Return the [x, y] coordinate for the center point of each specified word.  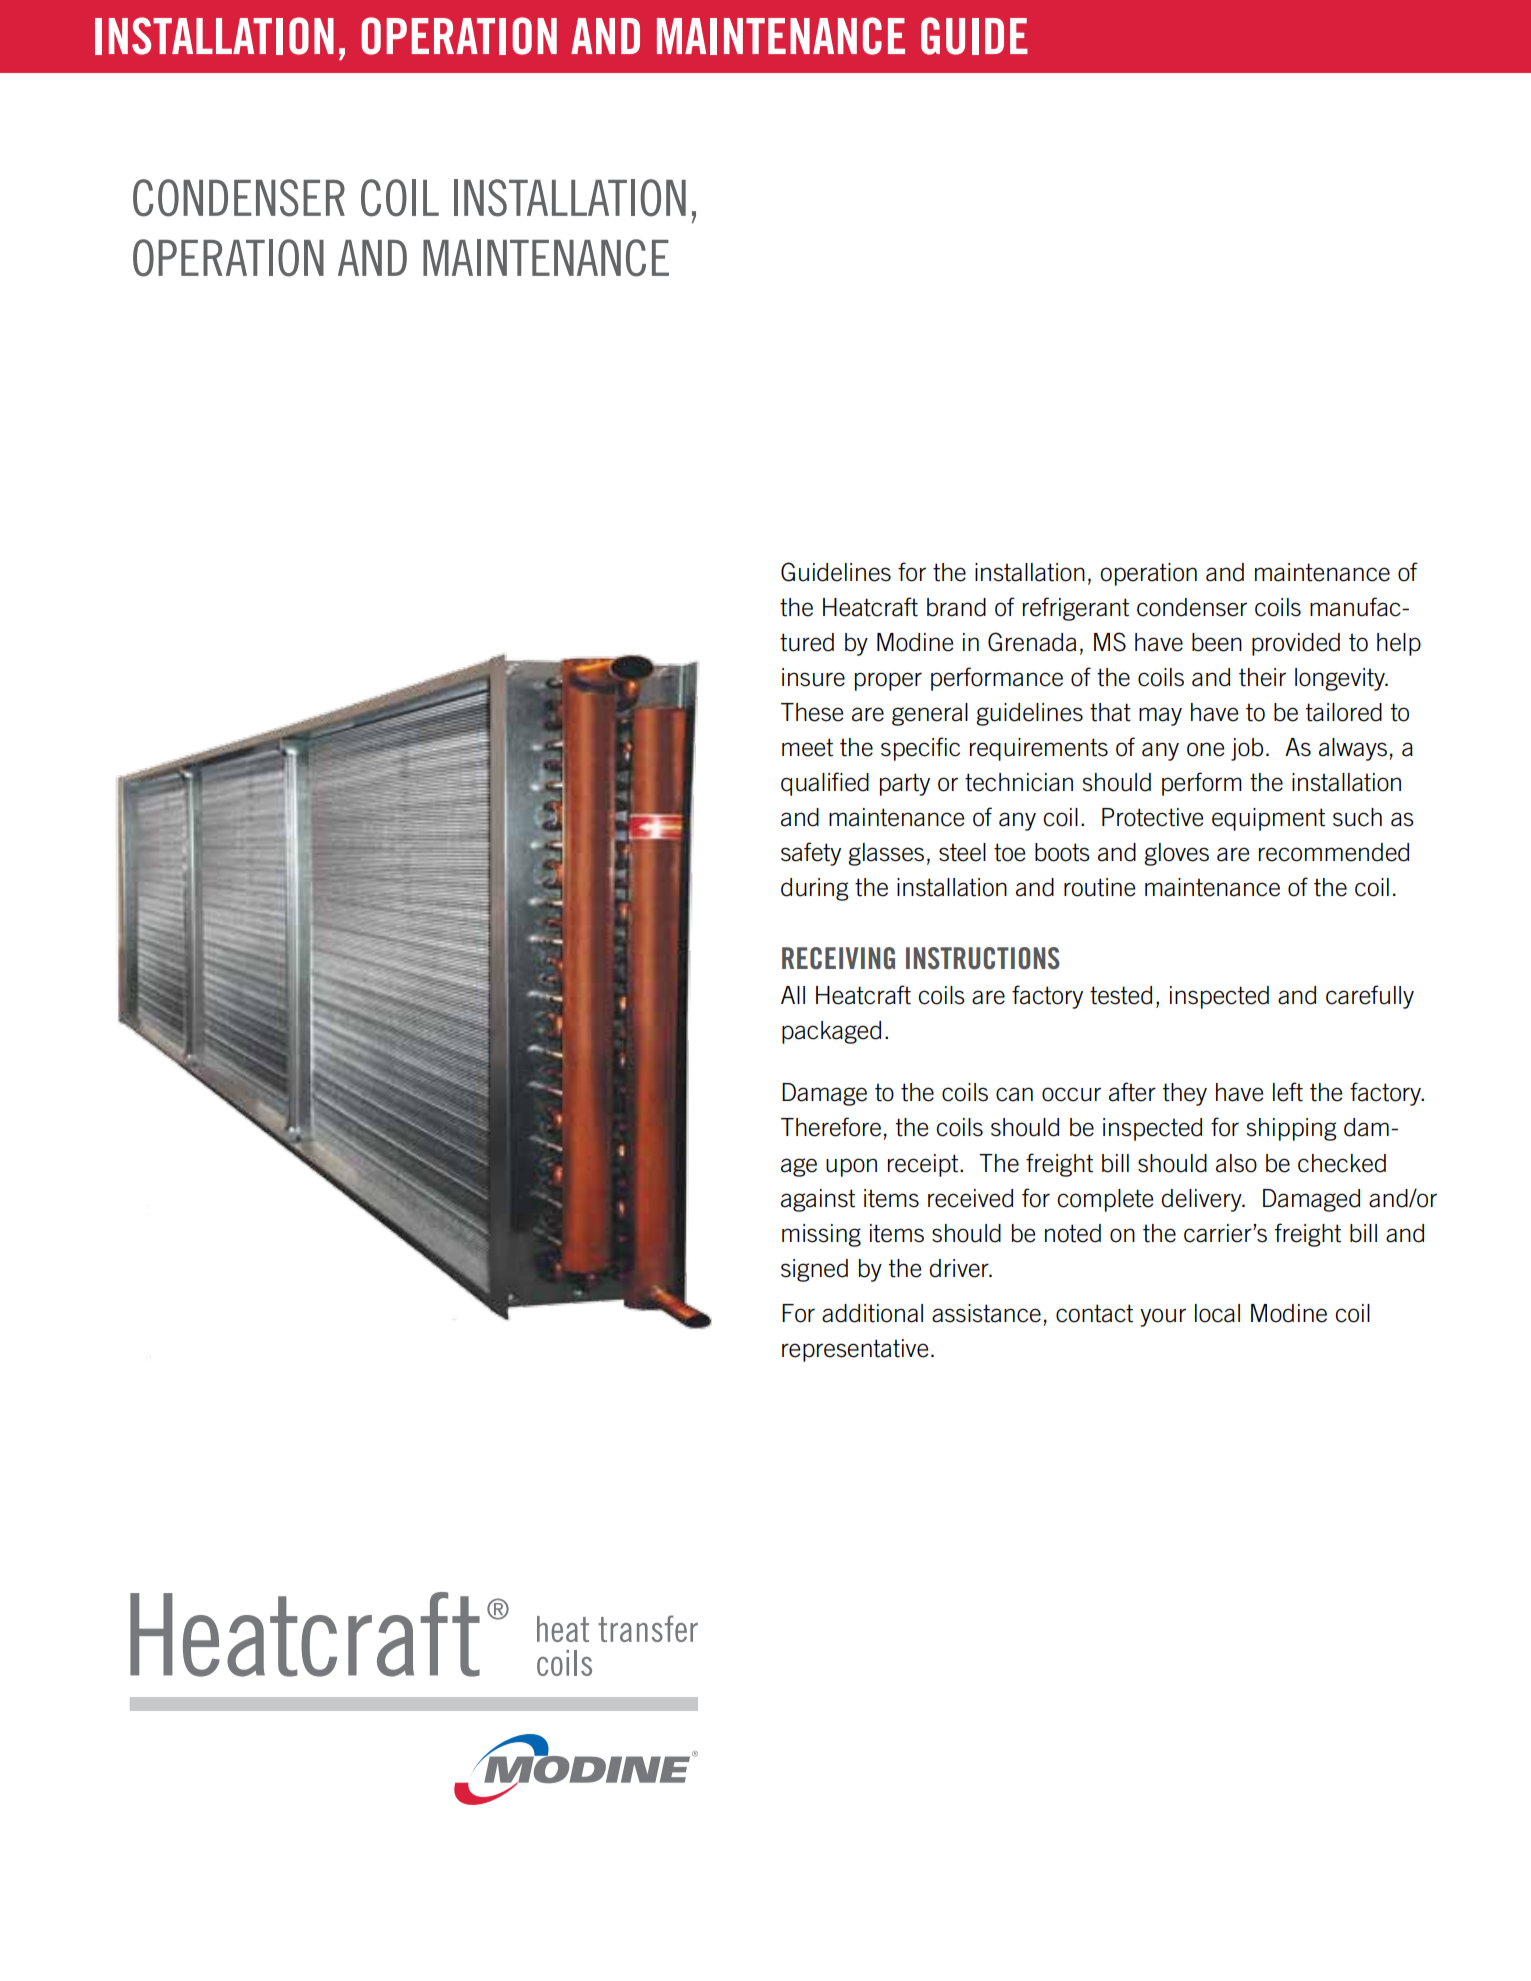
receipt [924, 1165]
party [905, 784]
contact [1094, 1313]
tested [1121, 995]
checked [1342, 1163]
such [1357, 817]
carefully [1370, 997]
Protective [1152, 817]
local [1217, 1313]
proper [888, 681]
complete [1105, 1200]
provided [1296, 644]
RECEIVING [838, 958]
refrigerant [1076, 609]
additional [872, 1313]
